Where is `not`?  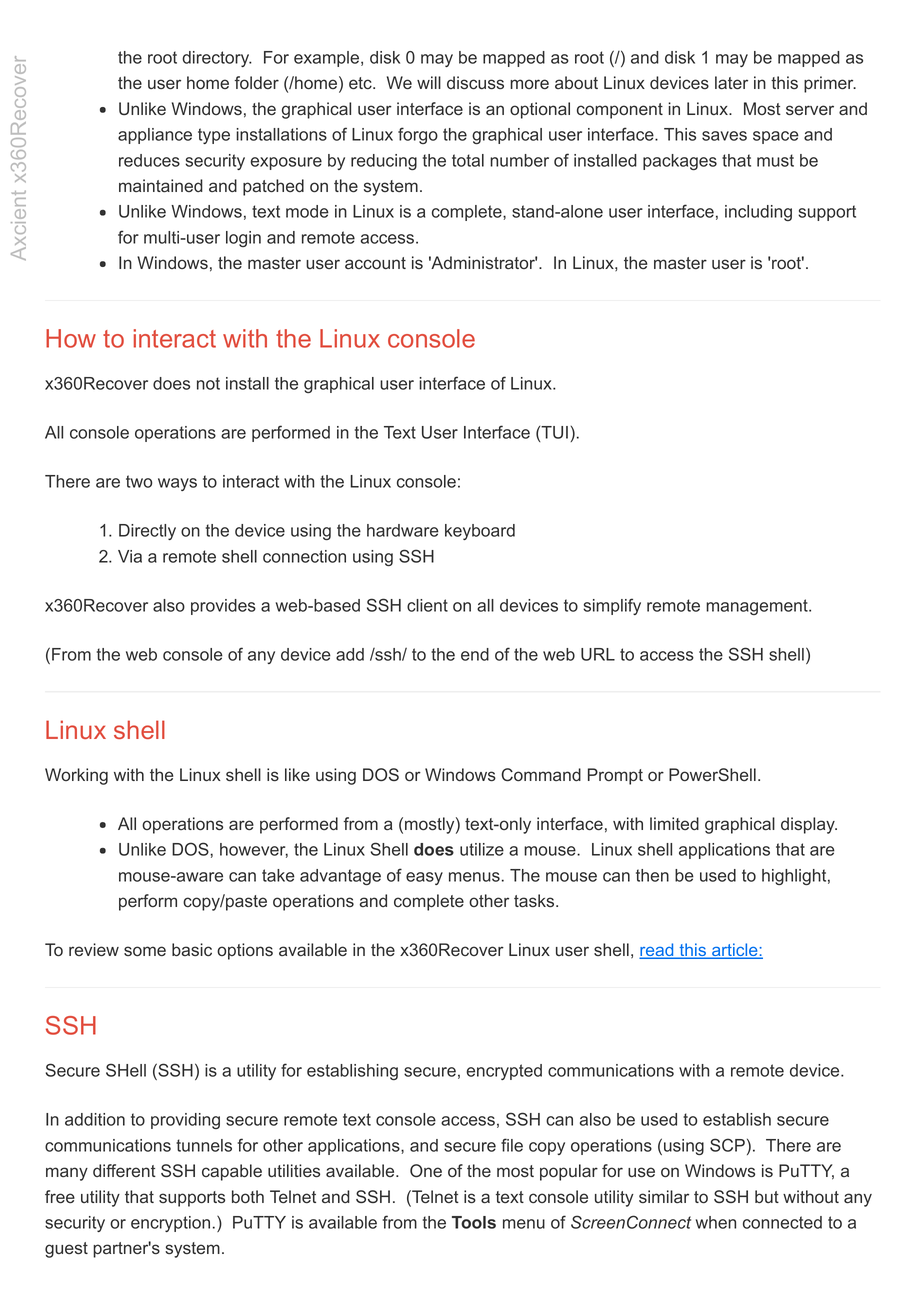
not is located at coordinates (208, 383).
